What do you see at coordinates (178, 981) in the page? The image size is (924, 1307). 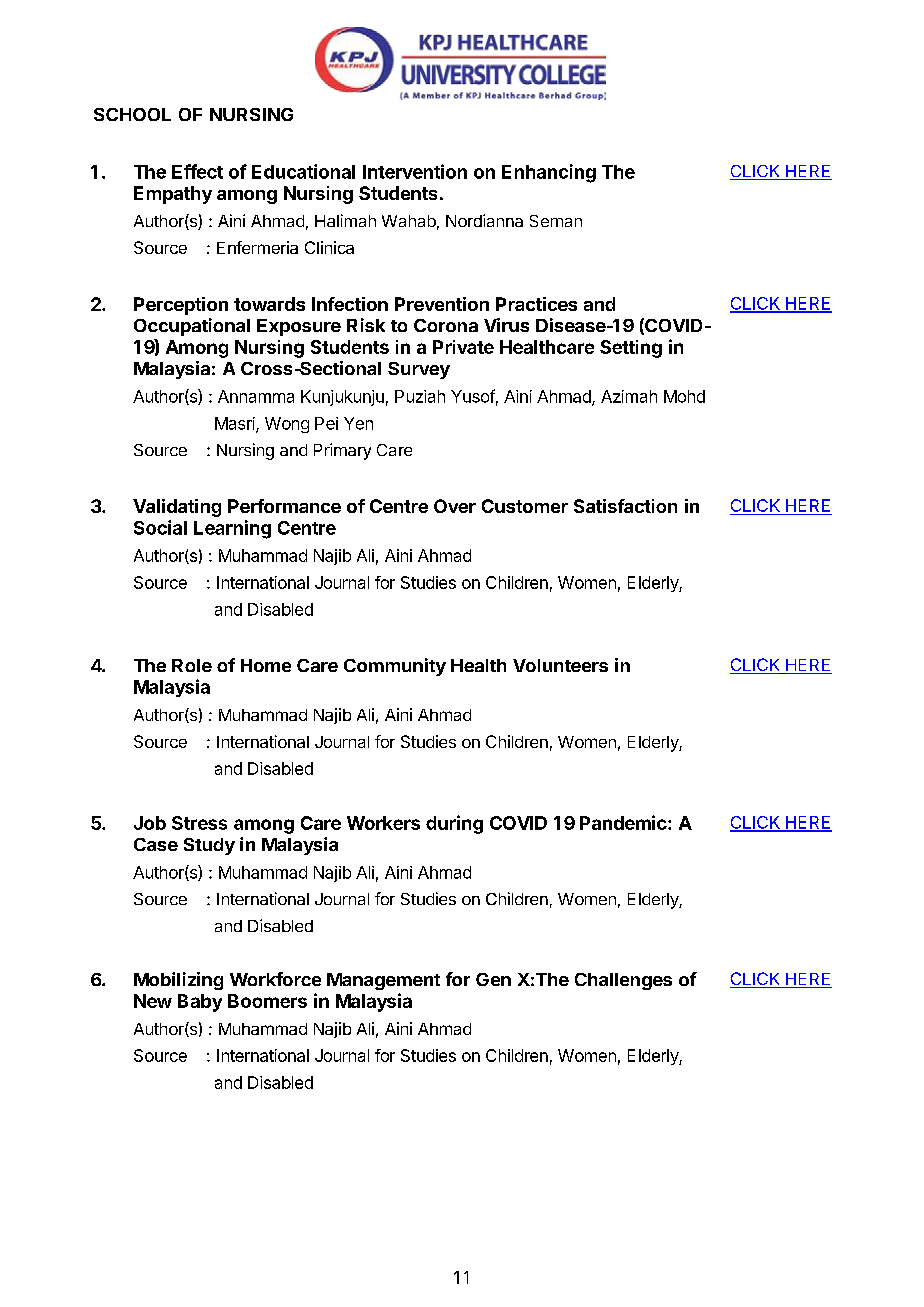 I see `Mobilizing` at bounding box center [178, 981].
